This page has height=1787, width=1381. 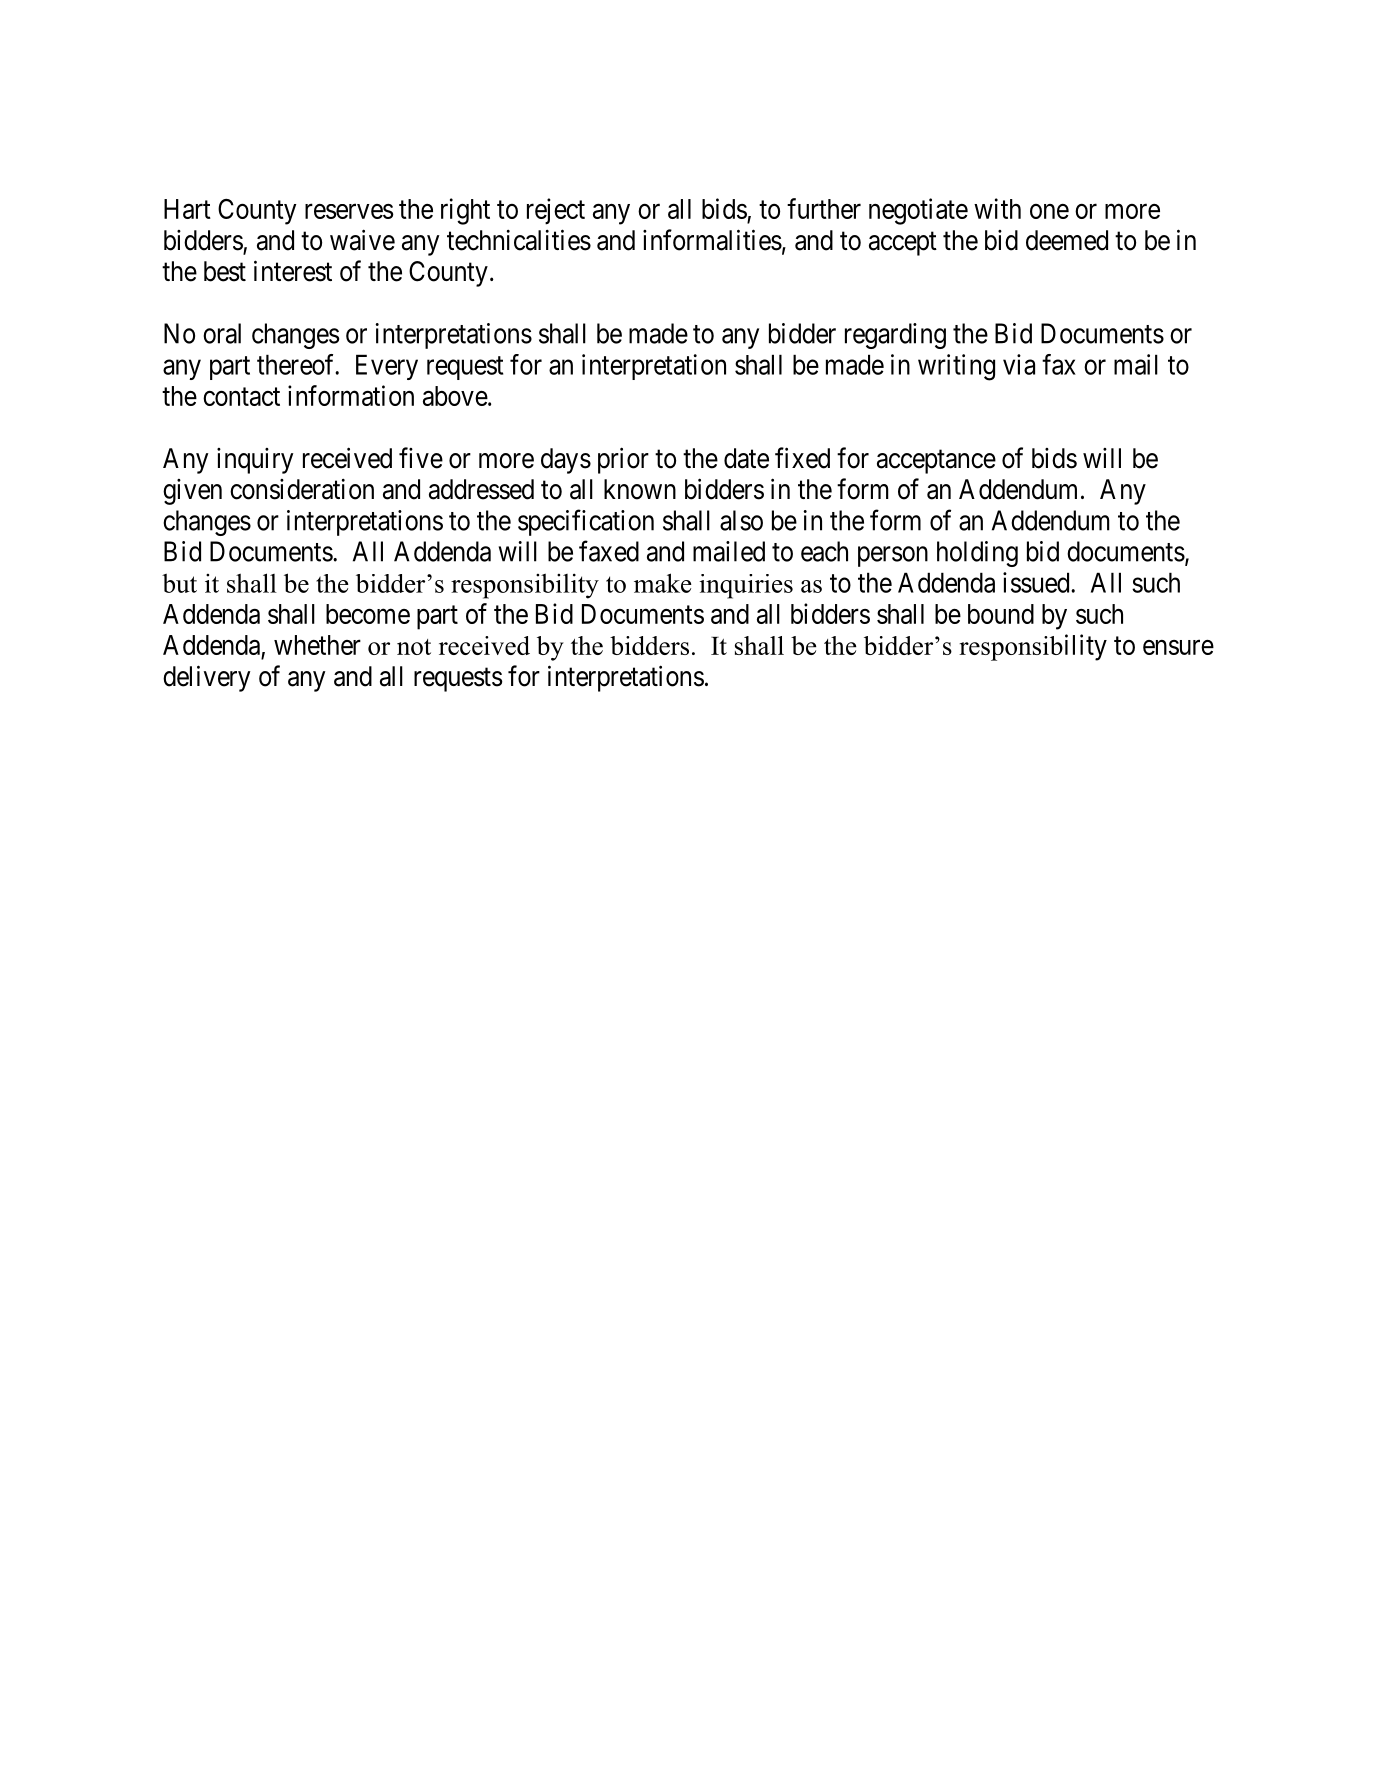 What do you see at coordinates (255, 461) in the page?
I see `inquiry` at bounding box center [255, 461].
